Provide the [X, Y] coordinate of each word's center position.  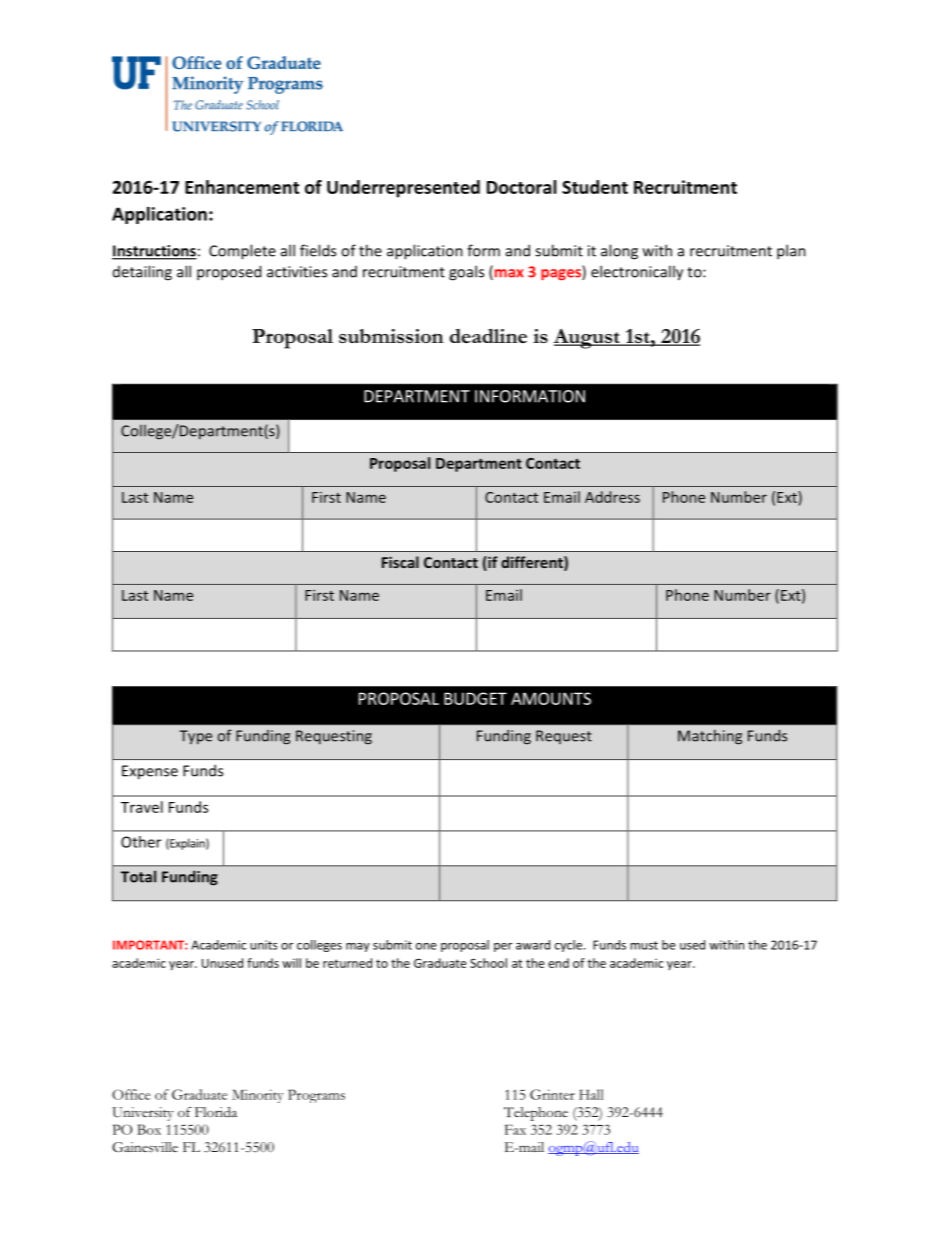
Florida [216, 1112]
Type [195, 737]
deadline [488, 336]
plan [791, 252]
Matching [710, 737]
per [503, 947]
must [644, 945]
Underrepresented [403, 189]
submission [391, 336]
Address [612, 497]
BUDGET [475, 698]
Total [138, 876]
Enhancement [242, 187]
